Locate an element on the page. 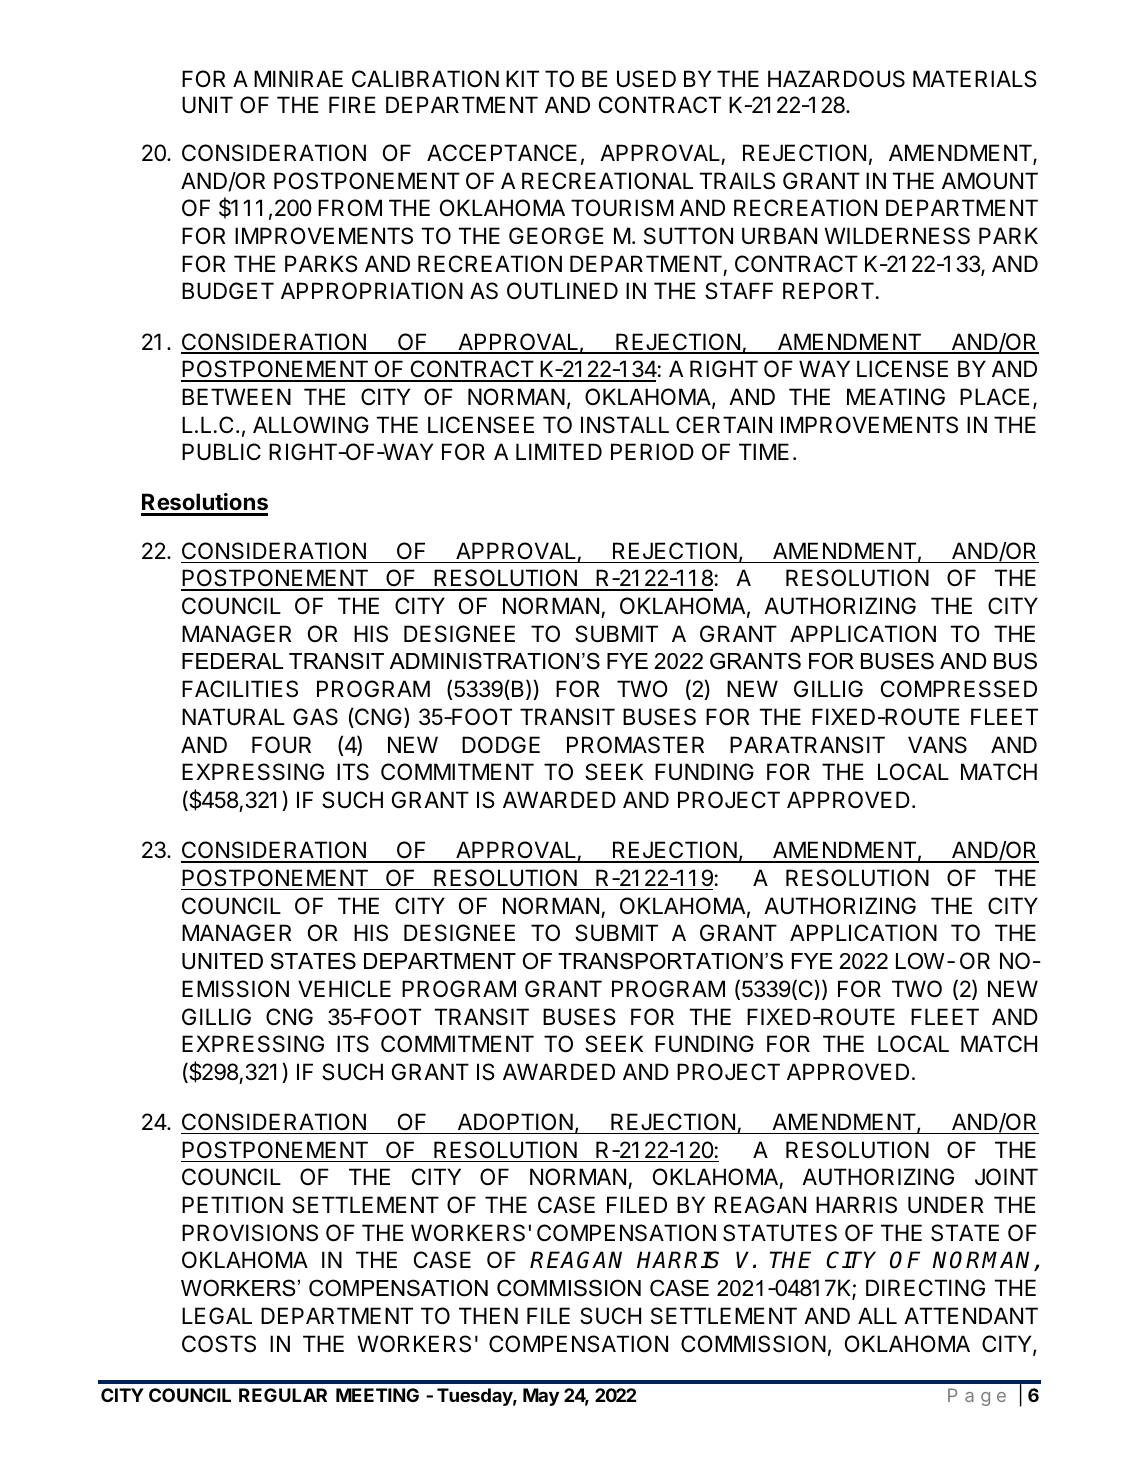  USED is located at coordinates (646, 79).
